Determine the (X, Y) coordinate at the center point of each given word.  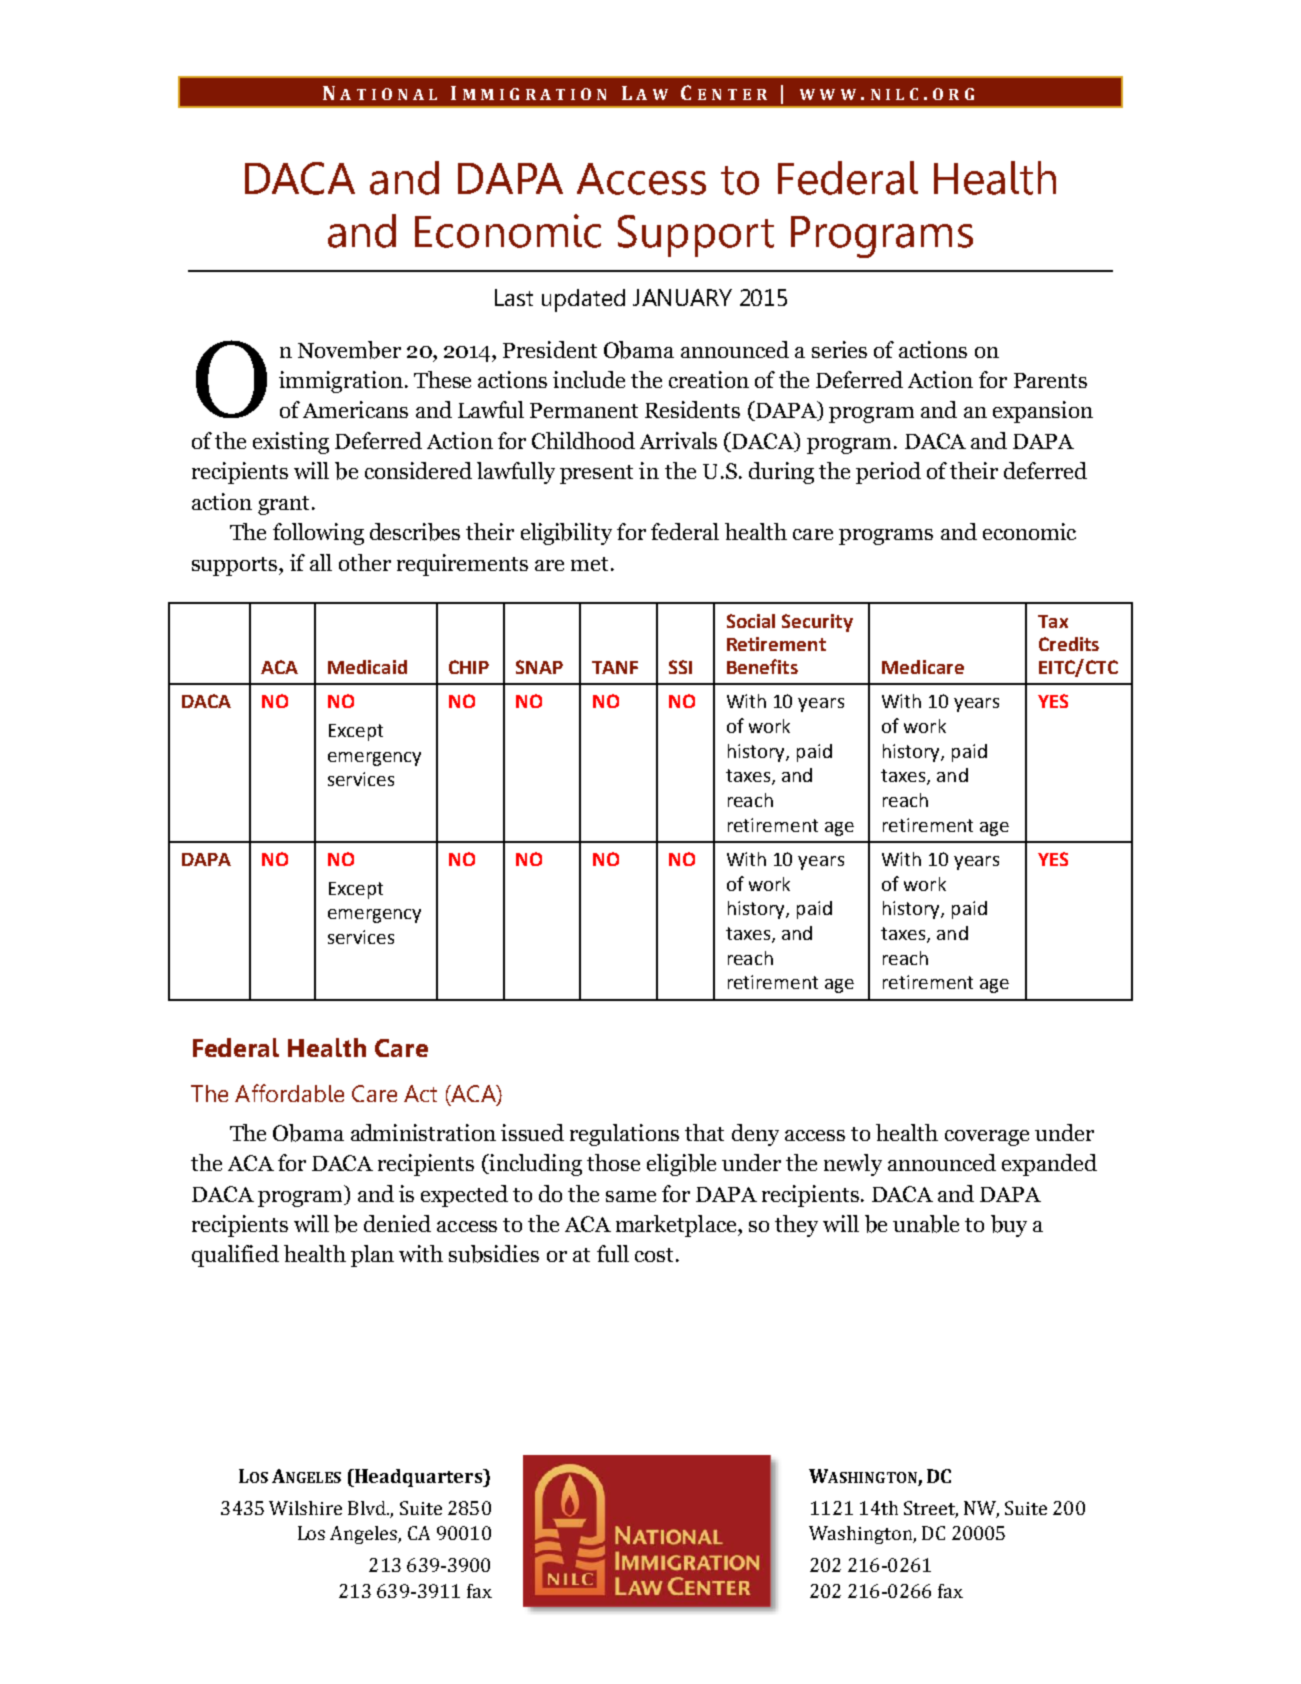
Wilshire (305, 1508)
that (704, 1132)
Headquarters (418, 1478)
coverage (987, 1138)
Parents (1050, 380)
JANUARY (682, 297)
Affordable (289, 1093)
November (349, 350)
